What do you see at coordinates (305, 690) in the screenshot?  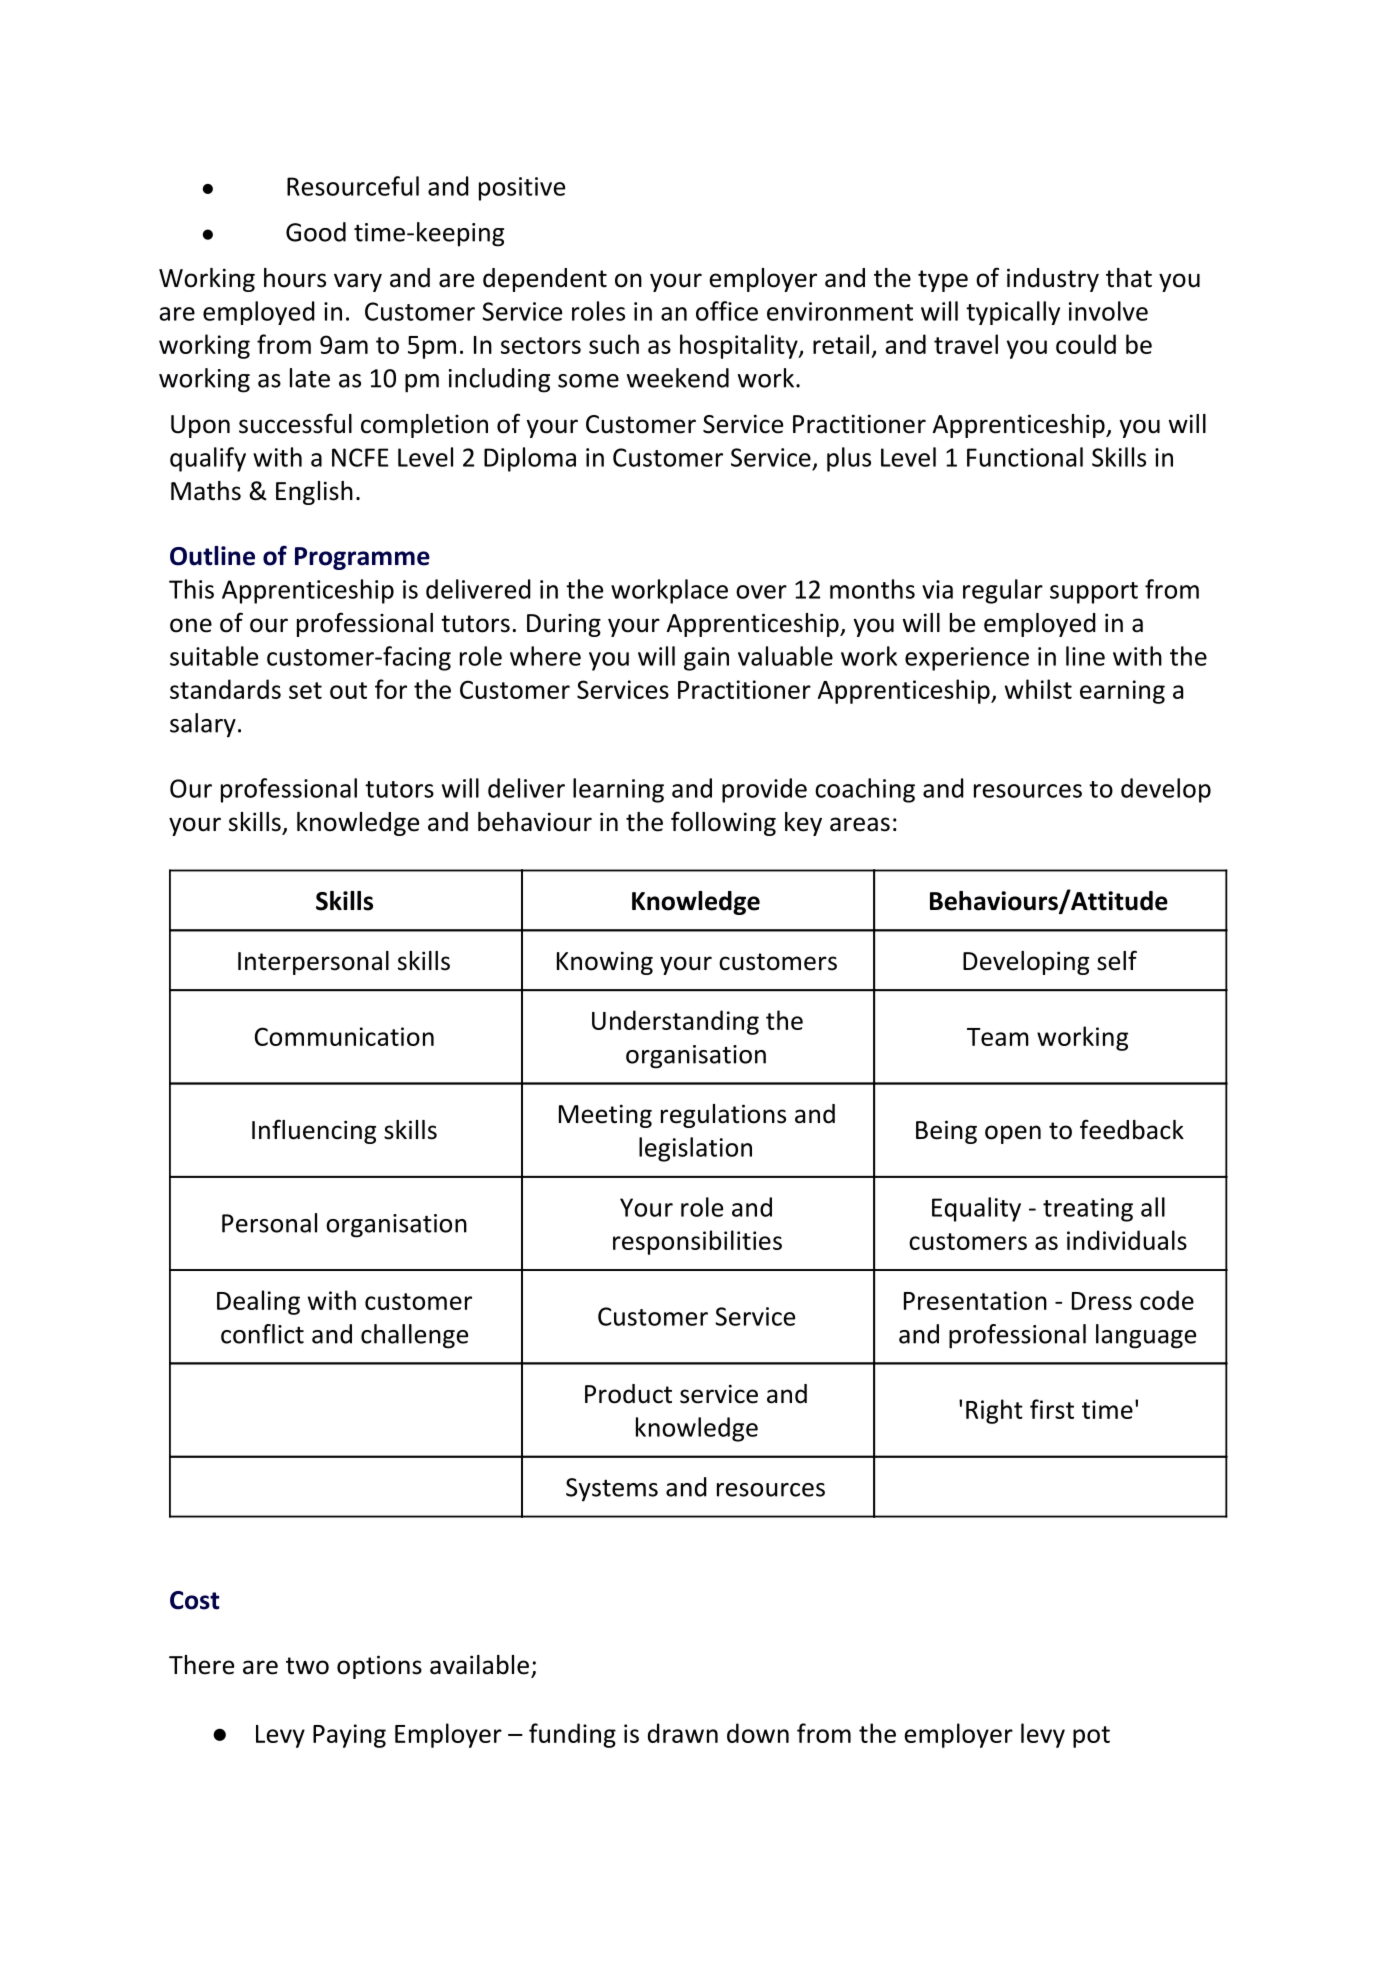 I see `set` at bounding box center [305, 690].
